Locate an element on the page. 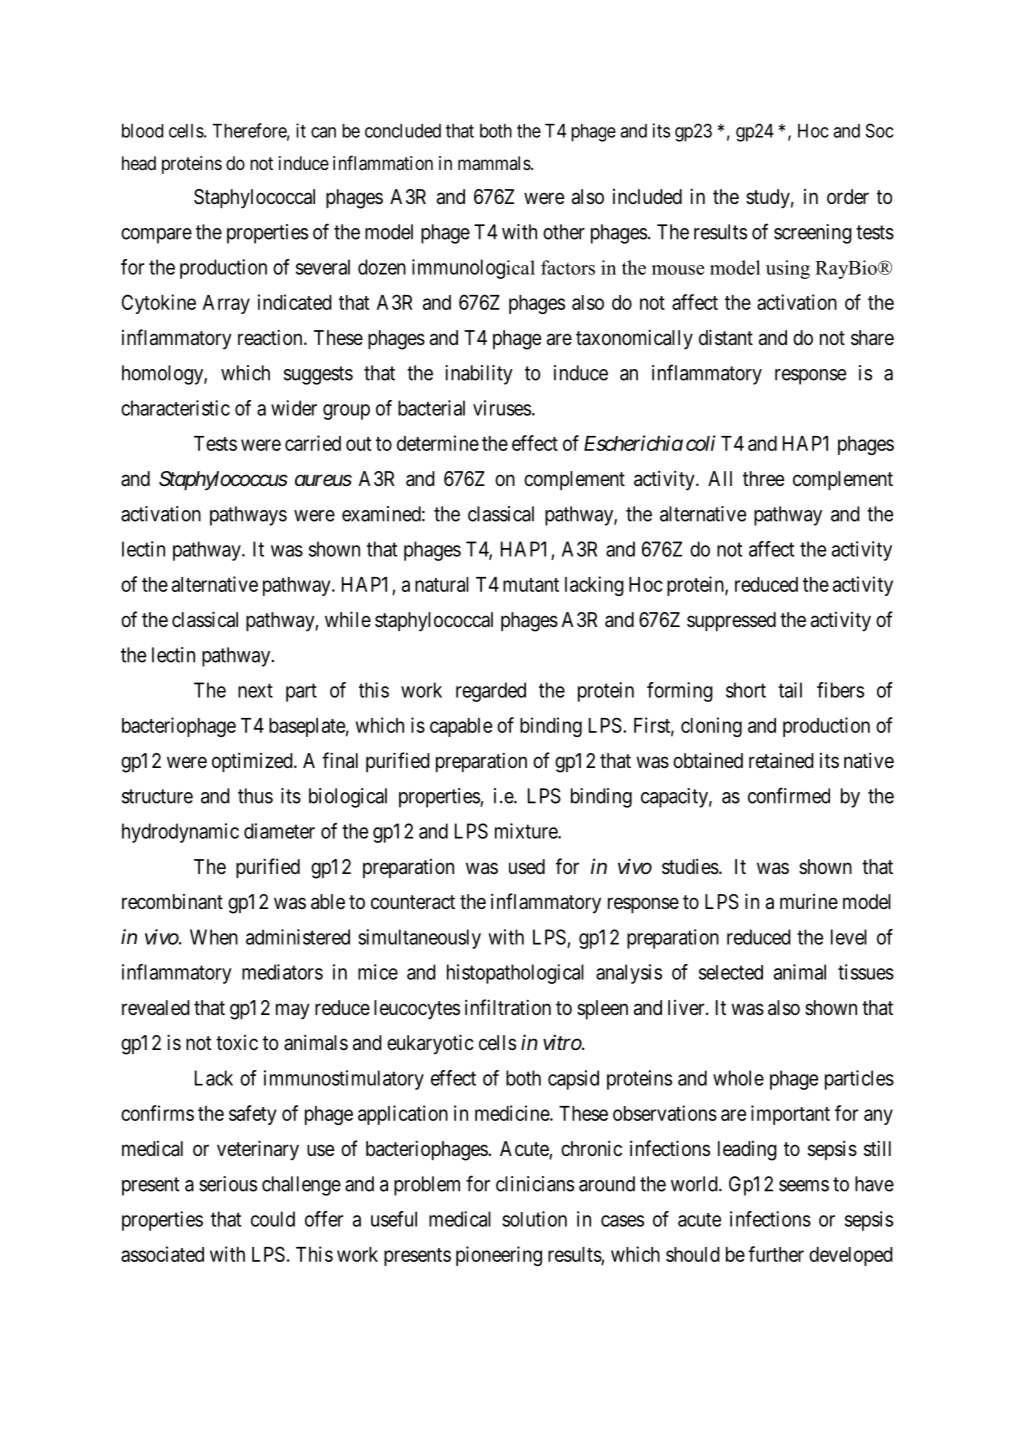 Image resolution: width=1014 pixels, height=1434 pixels. head is located at coordinates (139, 163).
